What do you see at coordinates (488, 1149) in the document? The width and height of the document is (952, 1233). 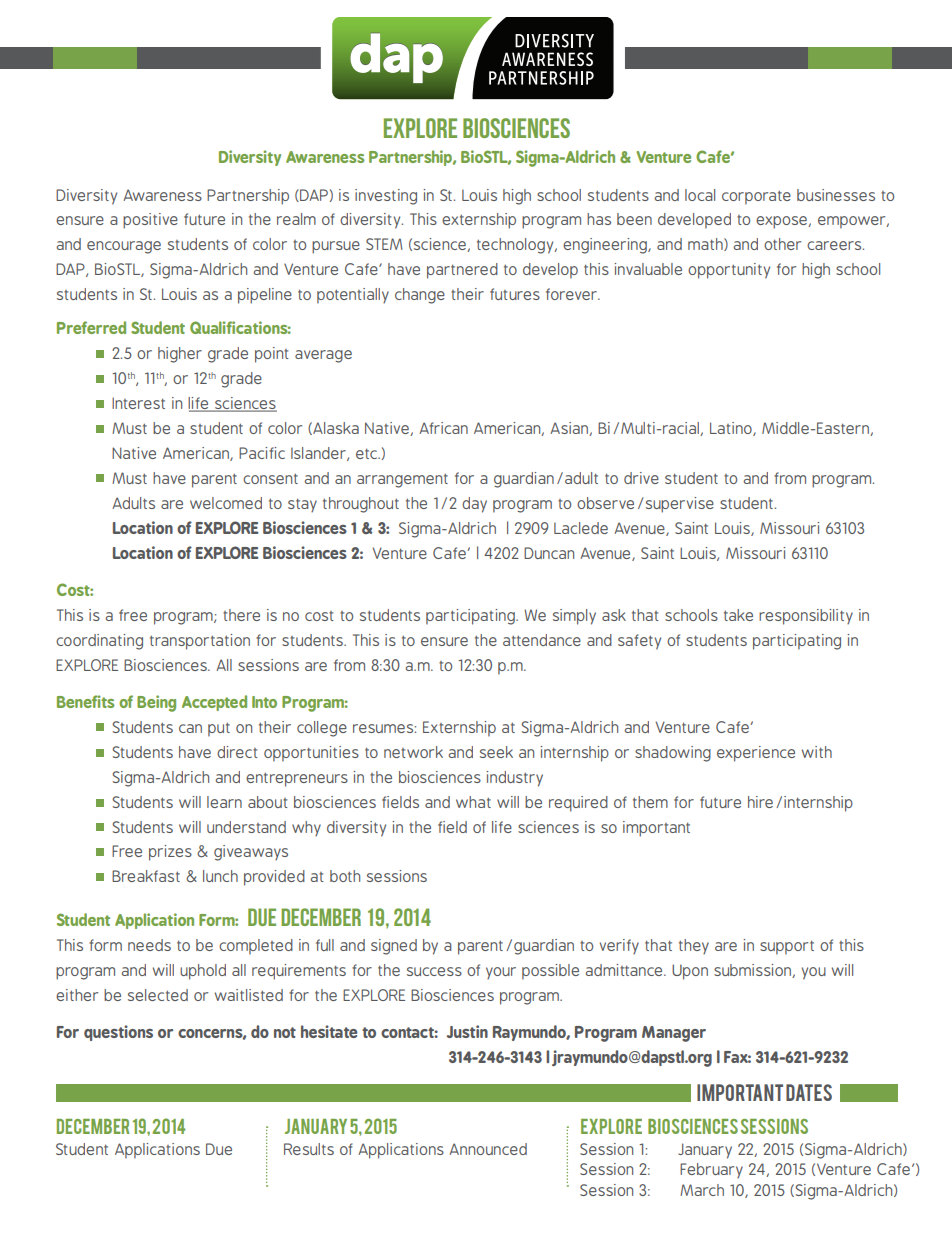 I see `Announced` at bounding box center [488, 1149].
